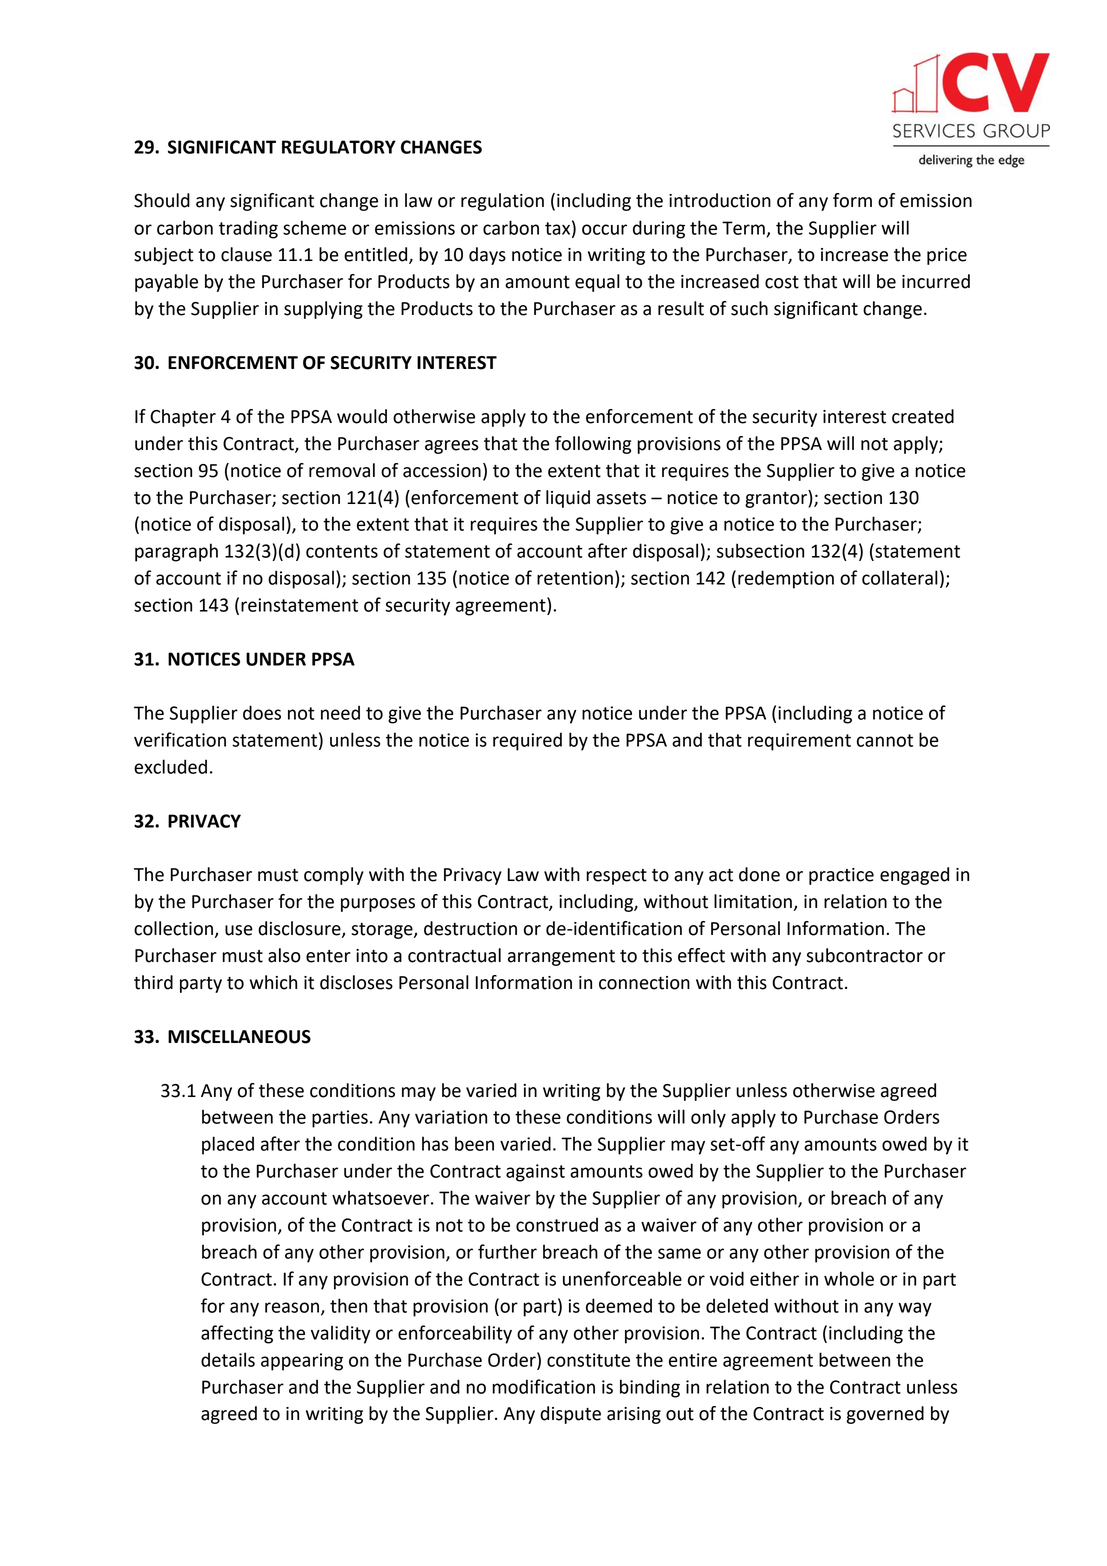  I want to click on arrangement, so click(561, 958).
